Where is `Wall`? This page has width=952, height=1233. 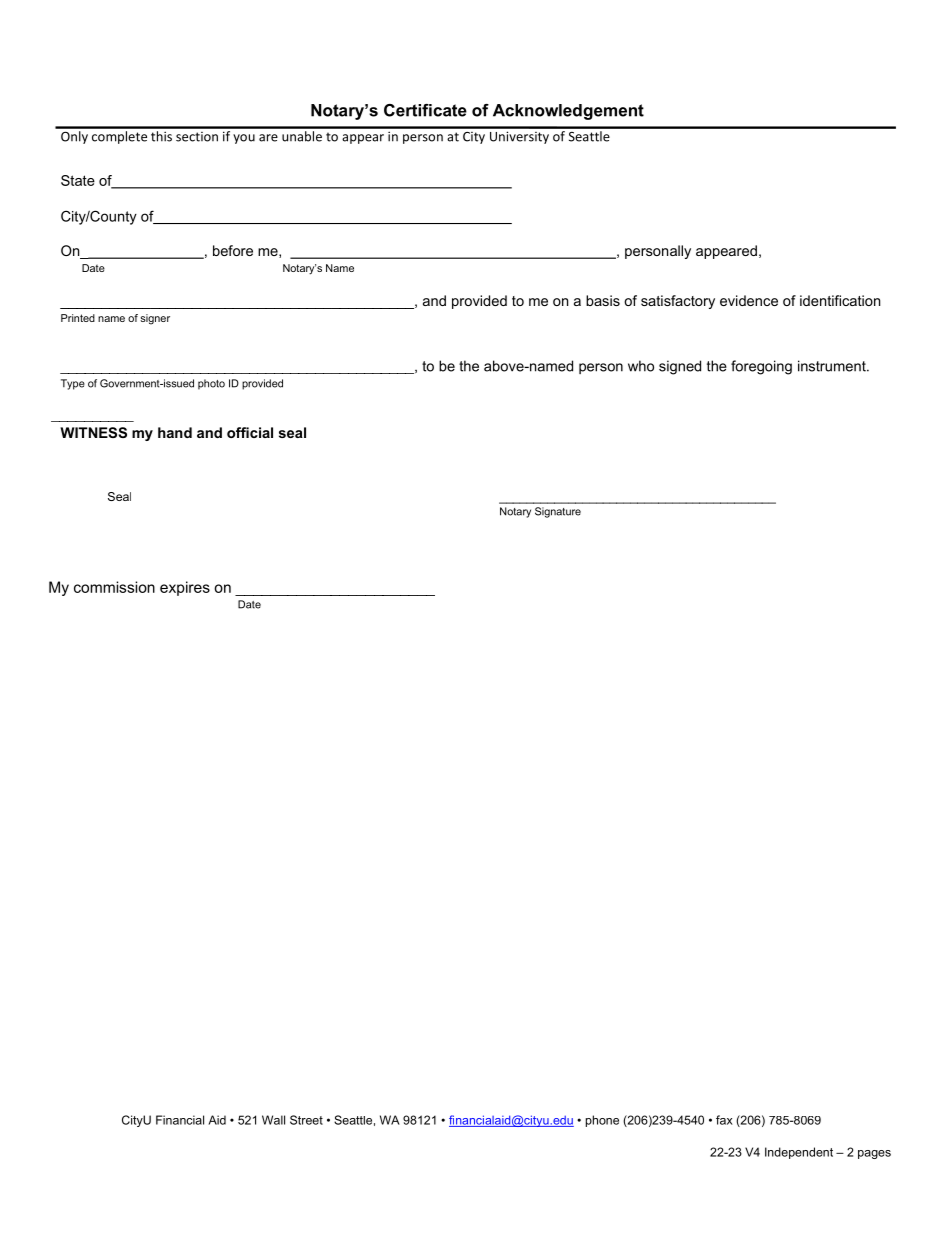
Wall is located at coordinates (273, 1120).
